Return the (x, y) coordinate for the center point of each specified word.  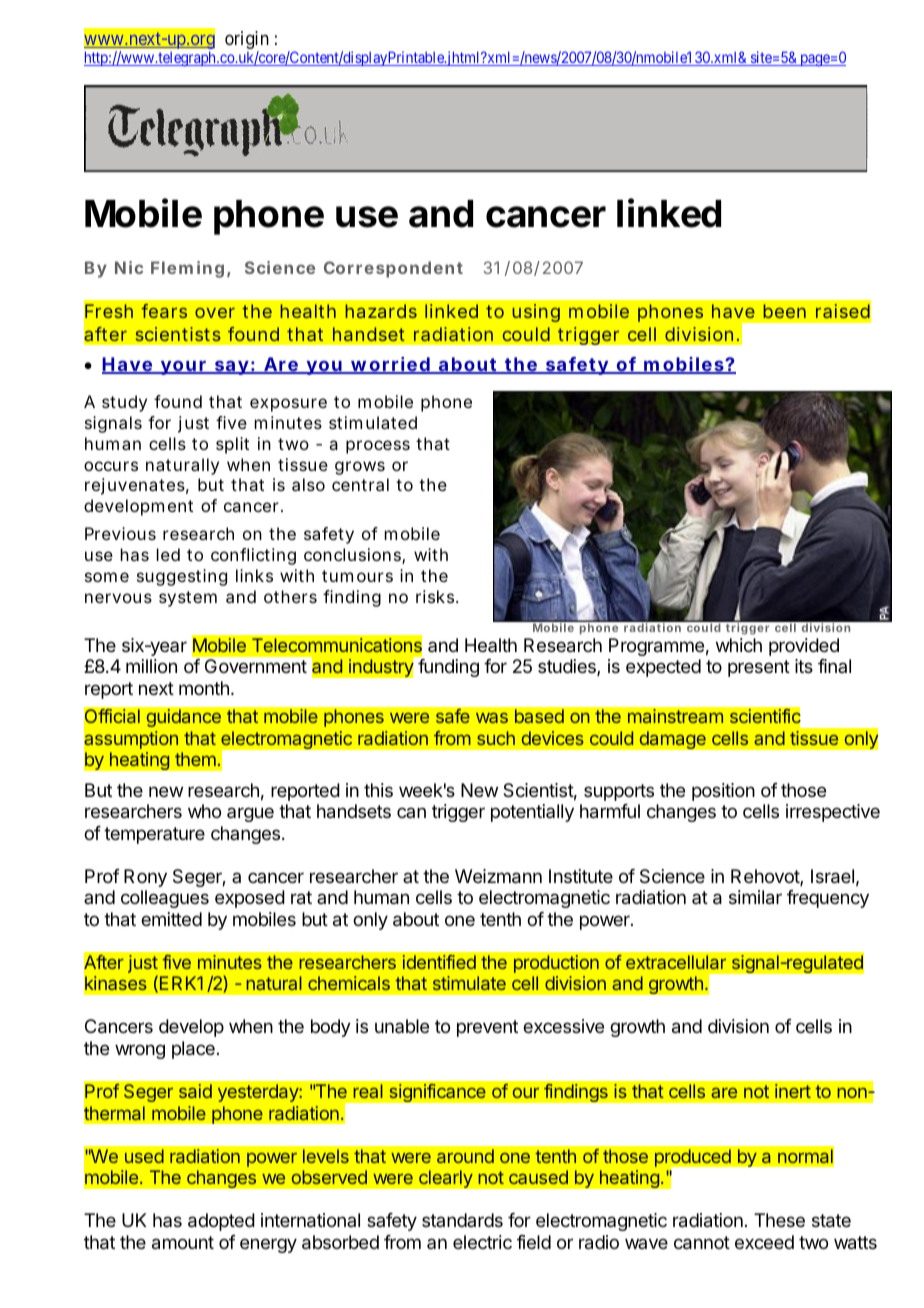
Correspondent (393, 269)
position (723, 792)
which (739, 645)
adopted (221, 1222)
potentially (532, 813)
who (204, 811)
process (378, 447)
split (232, 445)
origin (247, 41)
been (784, 311)
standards (462, 1220)
